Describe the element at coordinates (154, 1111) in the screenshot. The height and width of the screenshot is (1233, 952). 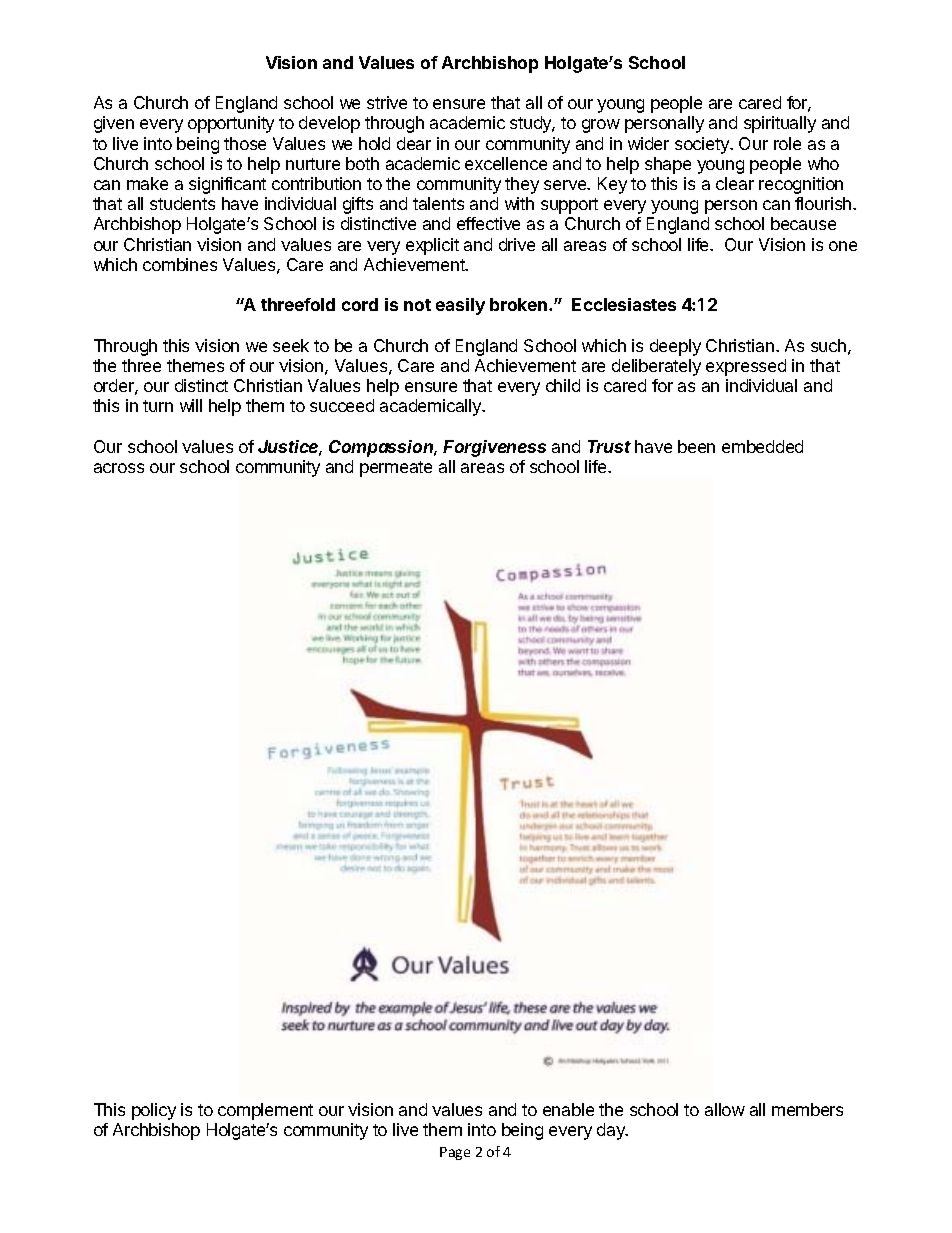
I see `policy` at that location.
